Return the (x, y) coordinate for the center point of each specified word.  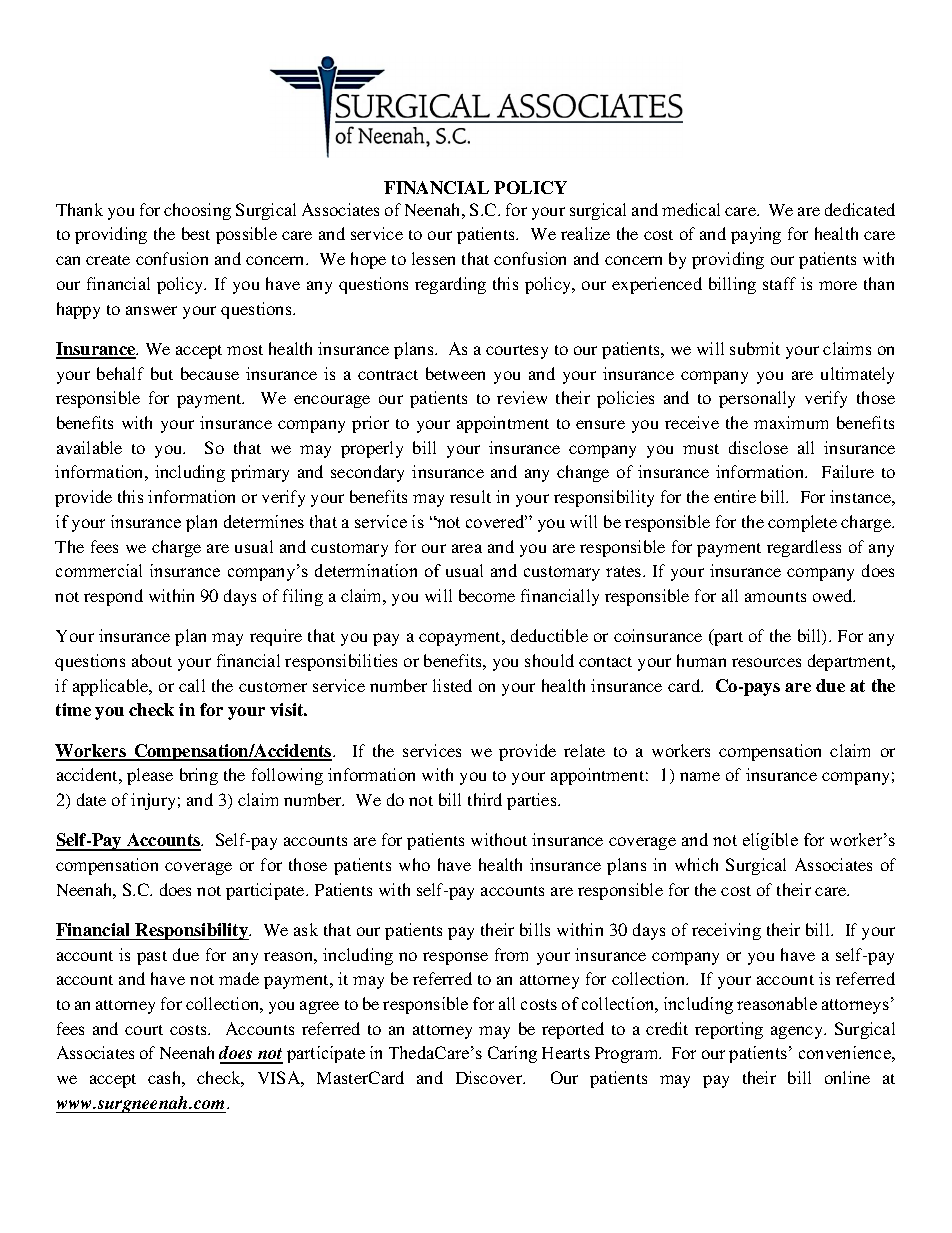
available (89, 447)
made (239, 978)
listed (452, 685)
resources (766, 662)
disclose (758, 447)
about (152, 660)
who (414, 864)
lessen (433, 258)
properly (372, 449)
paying (756, 235)
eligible (770, 841)
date (91, 799)
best (196, 233)
